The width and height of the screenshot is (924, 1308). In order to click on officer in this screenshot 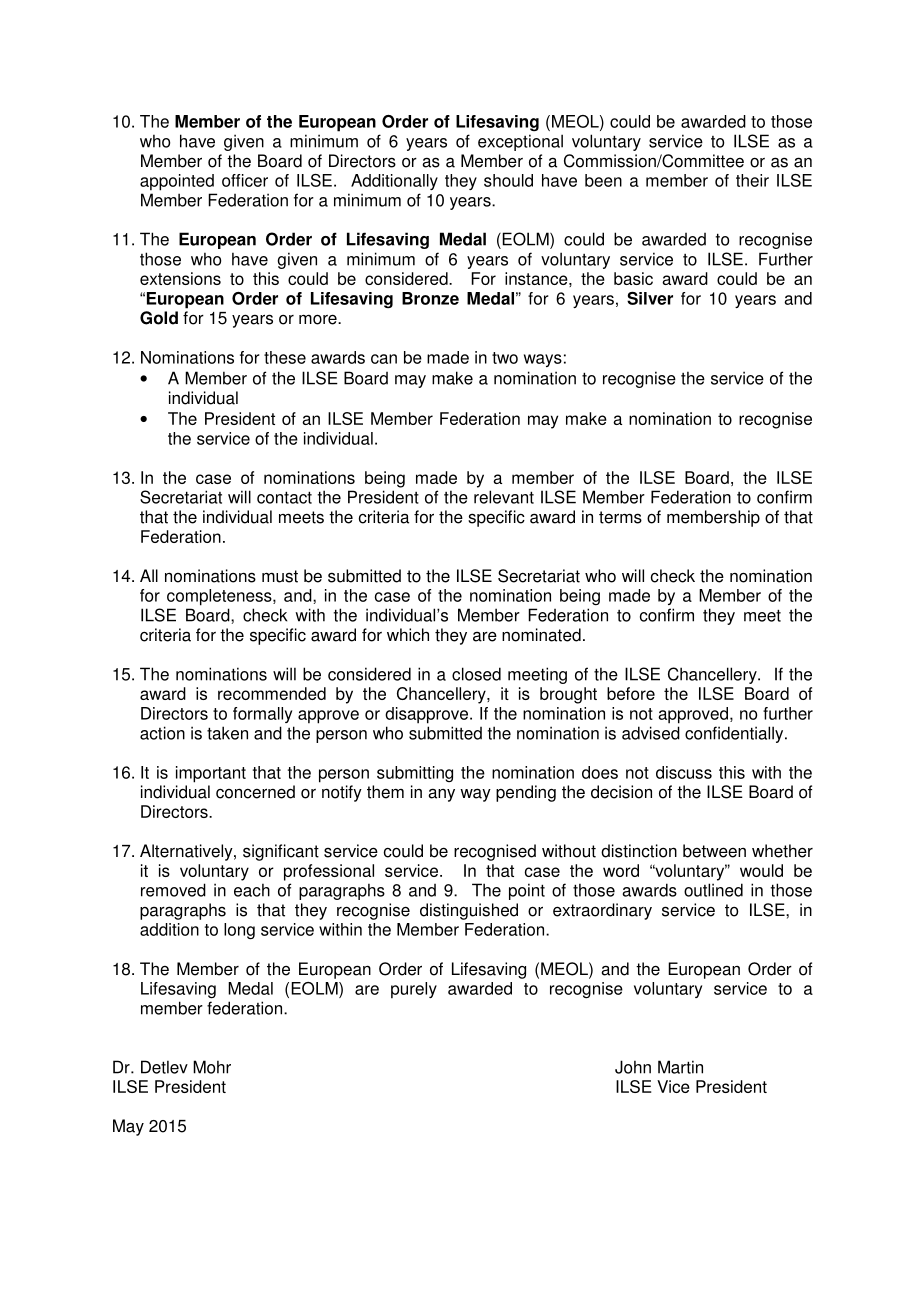, I will do `click(245, 180)`.
